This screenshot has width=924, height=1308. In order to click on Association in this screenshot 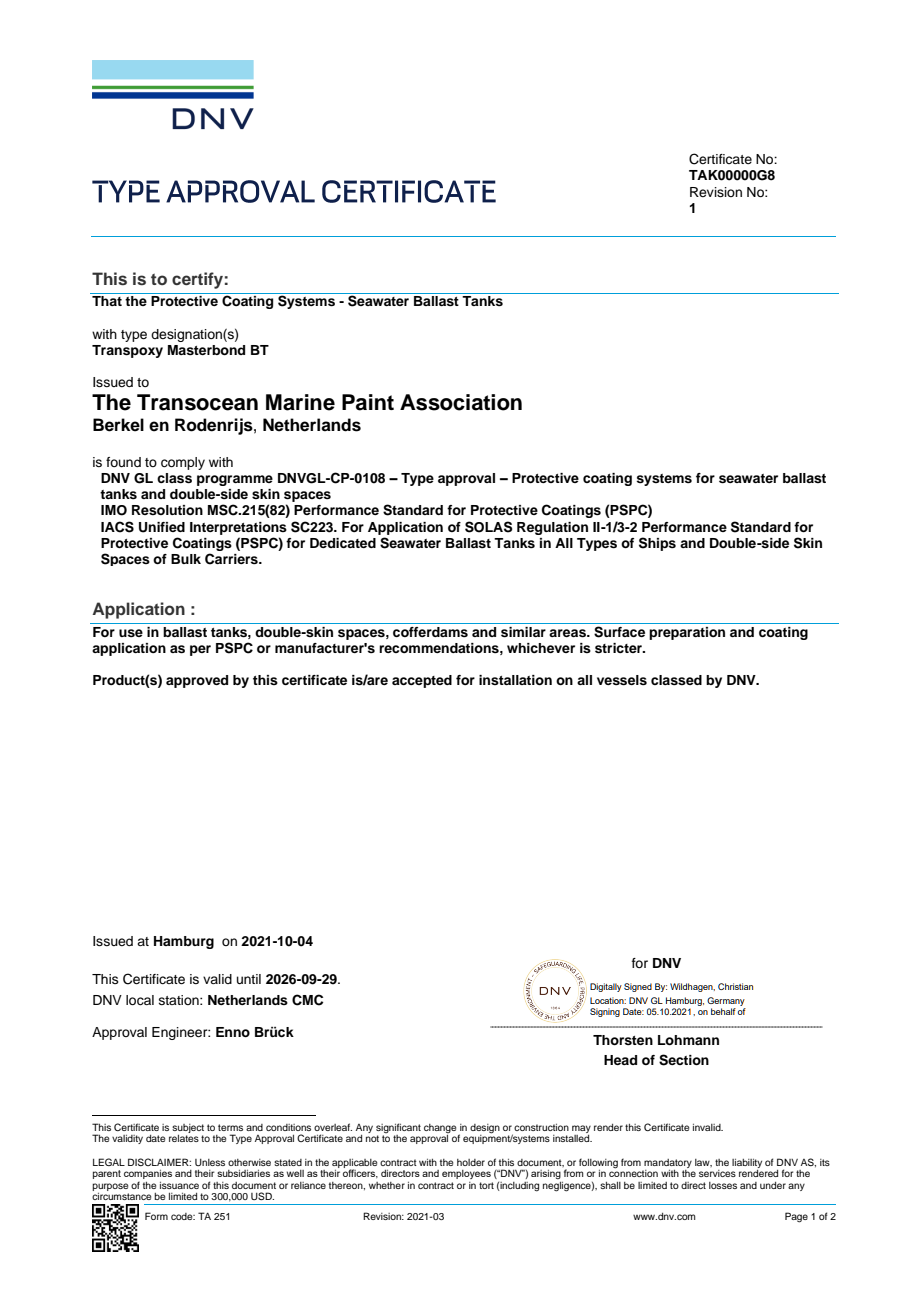, I will do `click(461, 402)`.
